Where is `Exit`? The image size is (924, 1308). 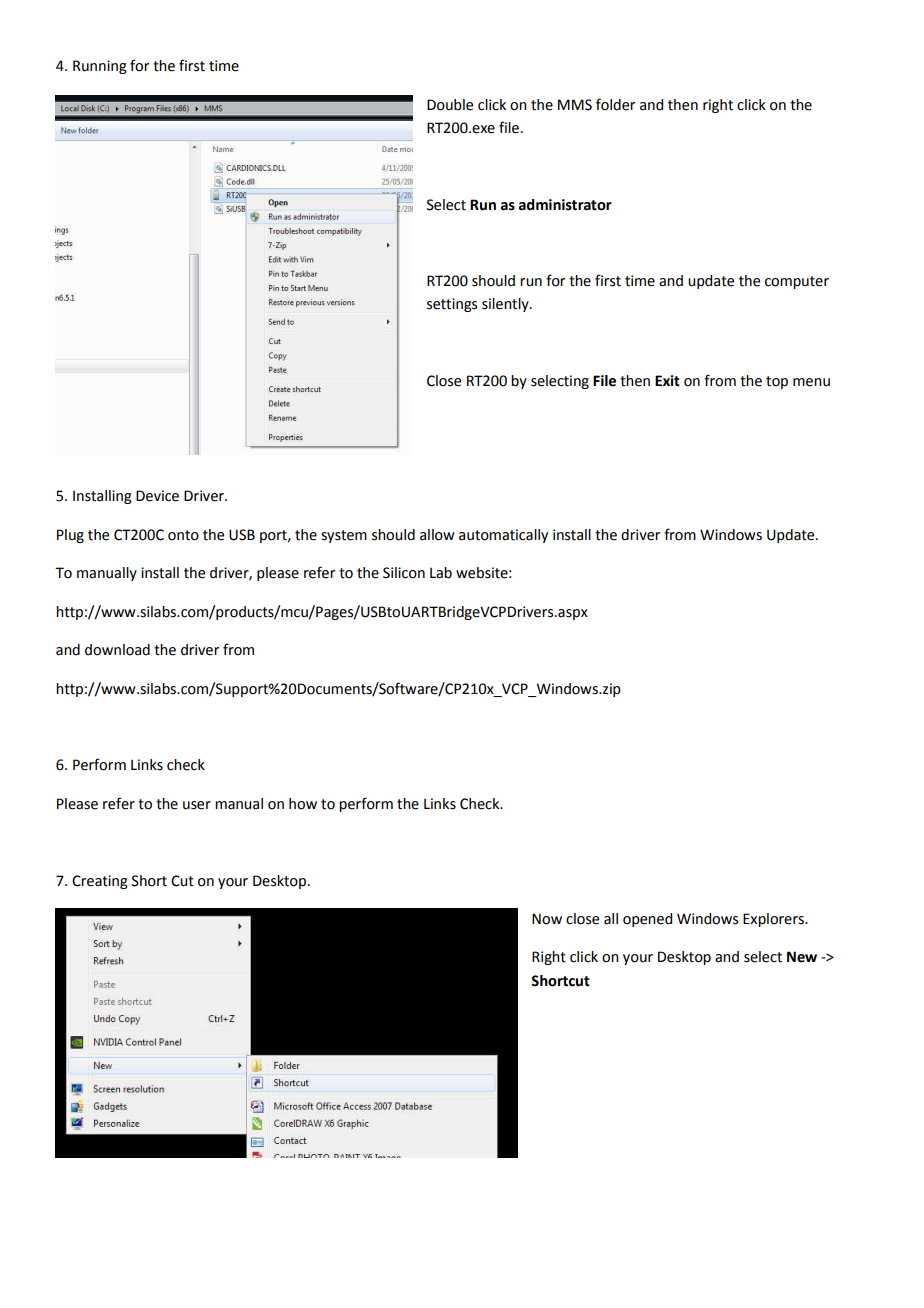
Exit is located at coordinates (667, 381).
